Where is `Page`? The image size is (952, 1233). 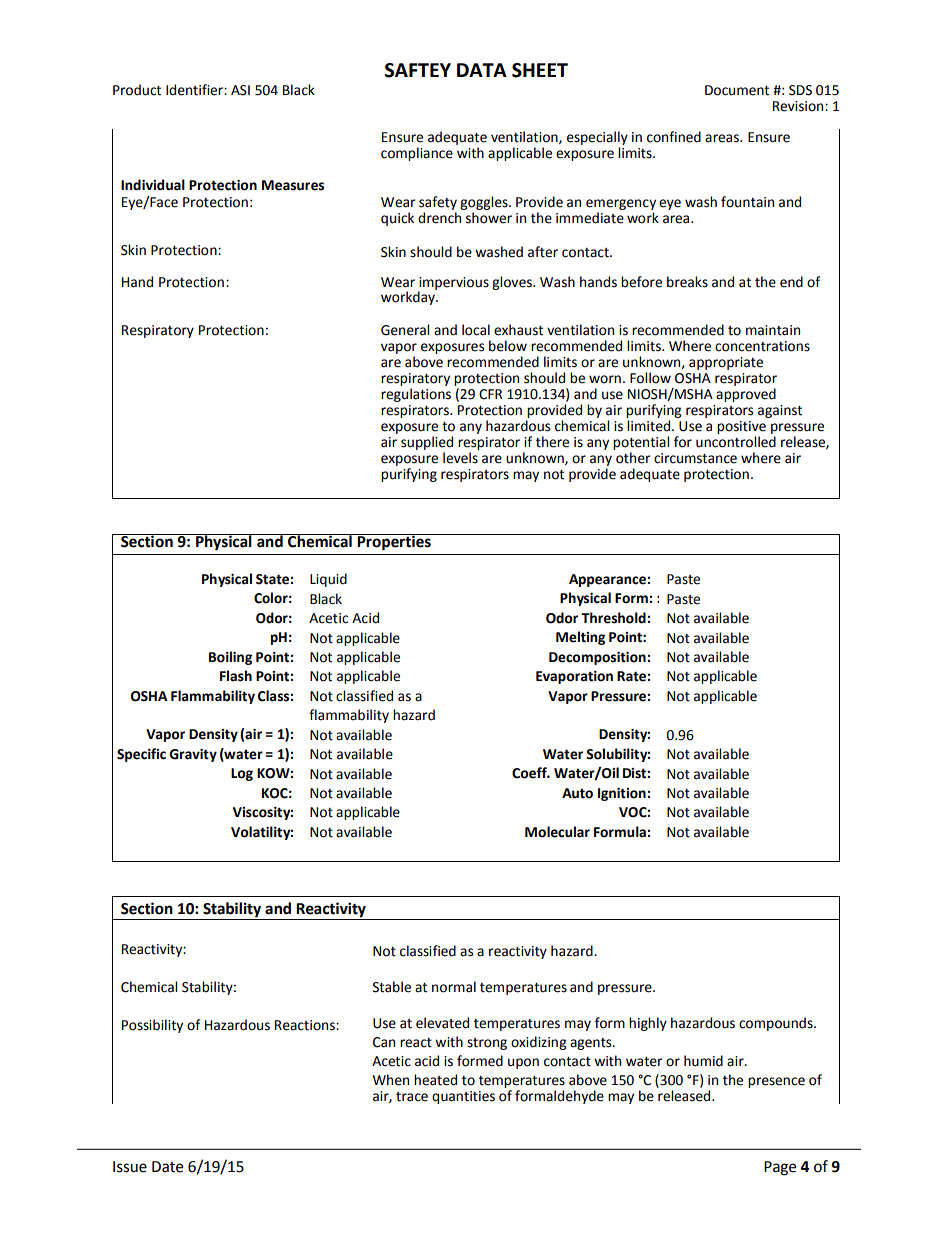 Page is located at coordinates (780, 1168).
